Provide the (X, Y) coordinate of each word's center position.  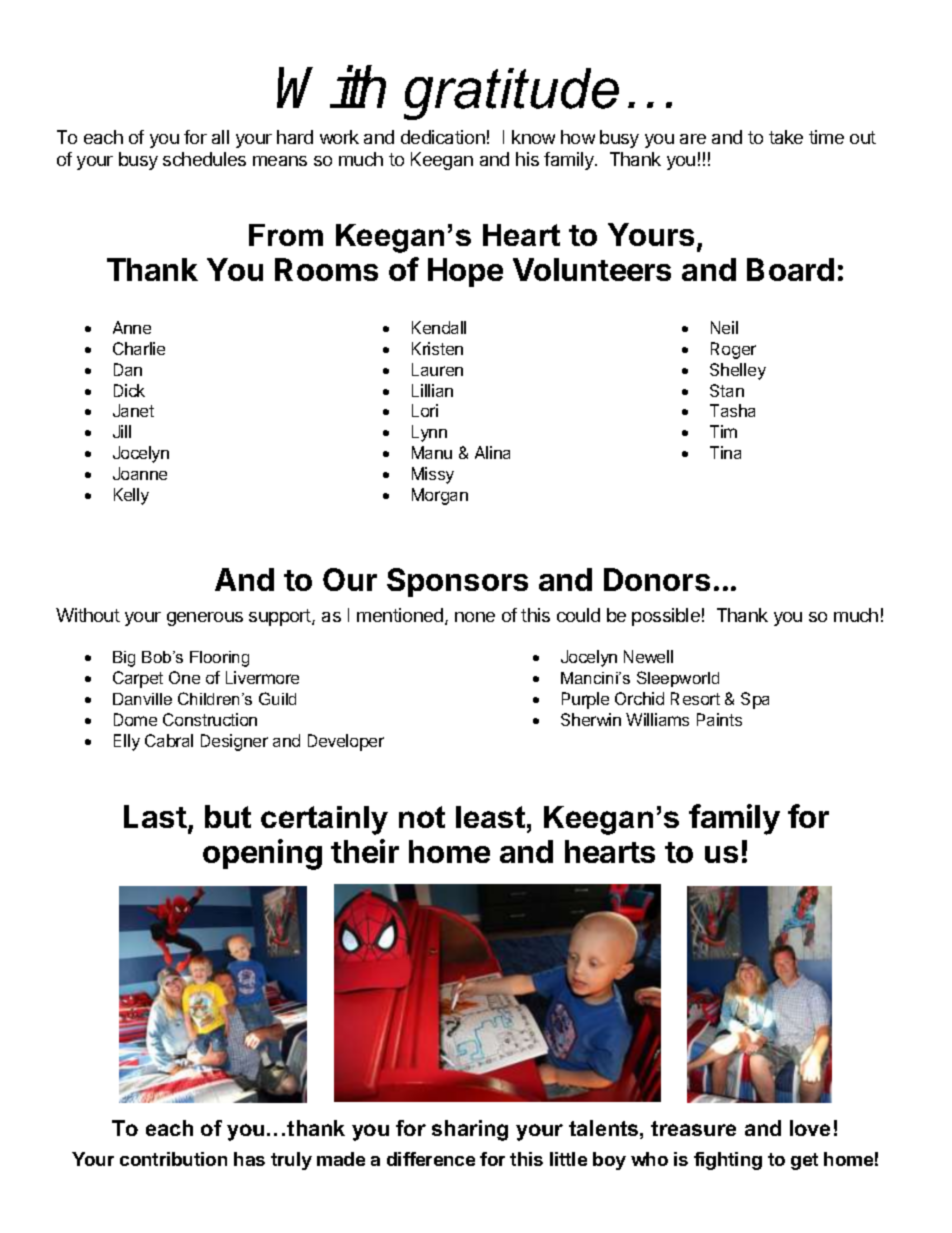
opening (262, 854)
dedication (443, 137)
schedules (204, 159)
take (786, 137)
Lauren (437, 369)
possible (666, 617)
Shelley (738, 371)
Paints (719, 719)
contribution (173, 1159)
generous (205, 619)
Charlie (139, 348)
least (492, 817)
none (475, 617)
